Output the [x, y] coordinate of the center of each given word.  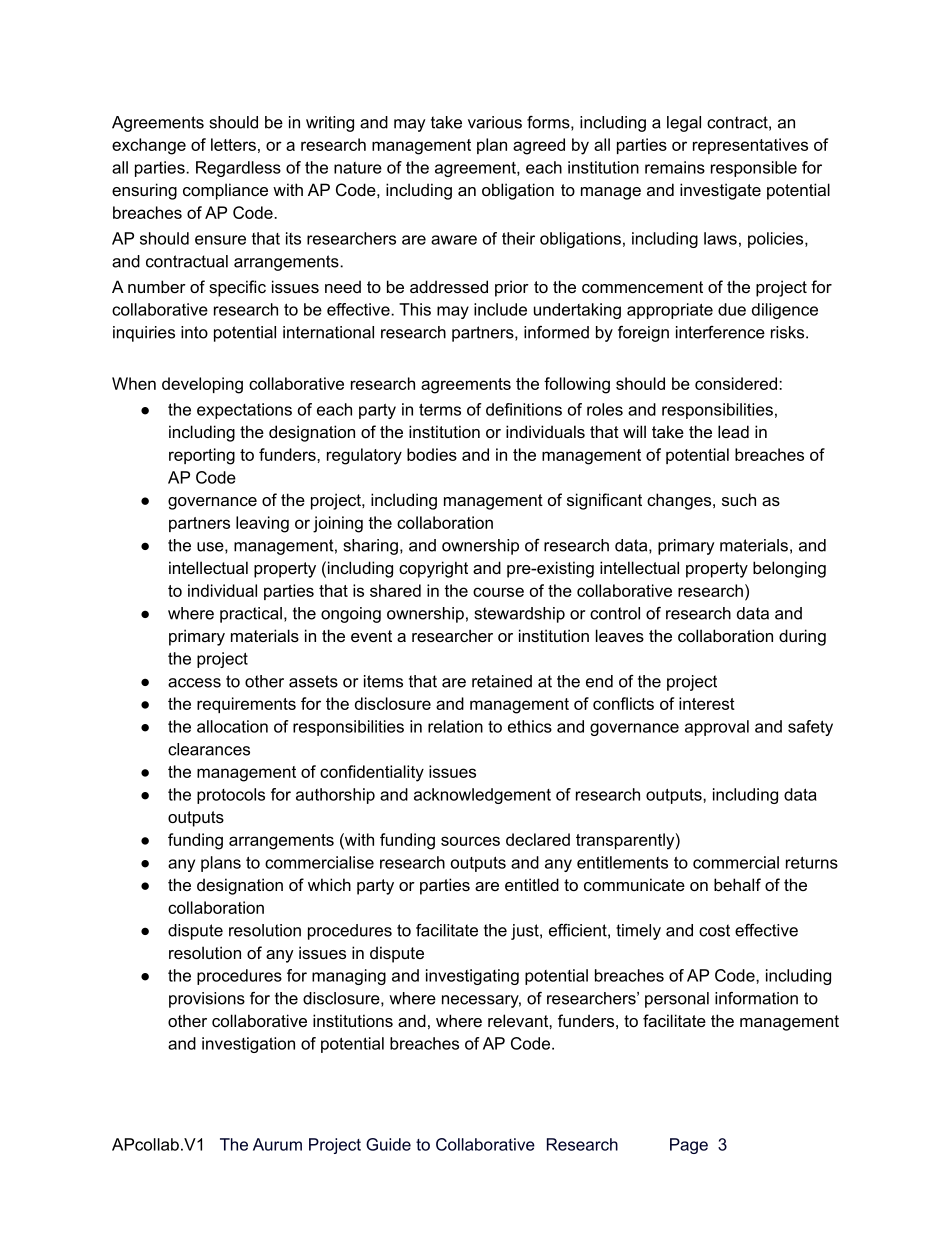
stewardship [520, 615]
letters [233, 144]
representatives [750, 146]
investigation [248, 1045]
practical [251, 615]
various [495, 122]
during [802, 637]
